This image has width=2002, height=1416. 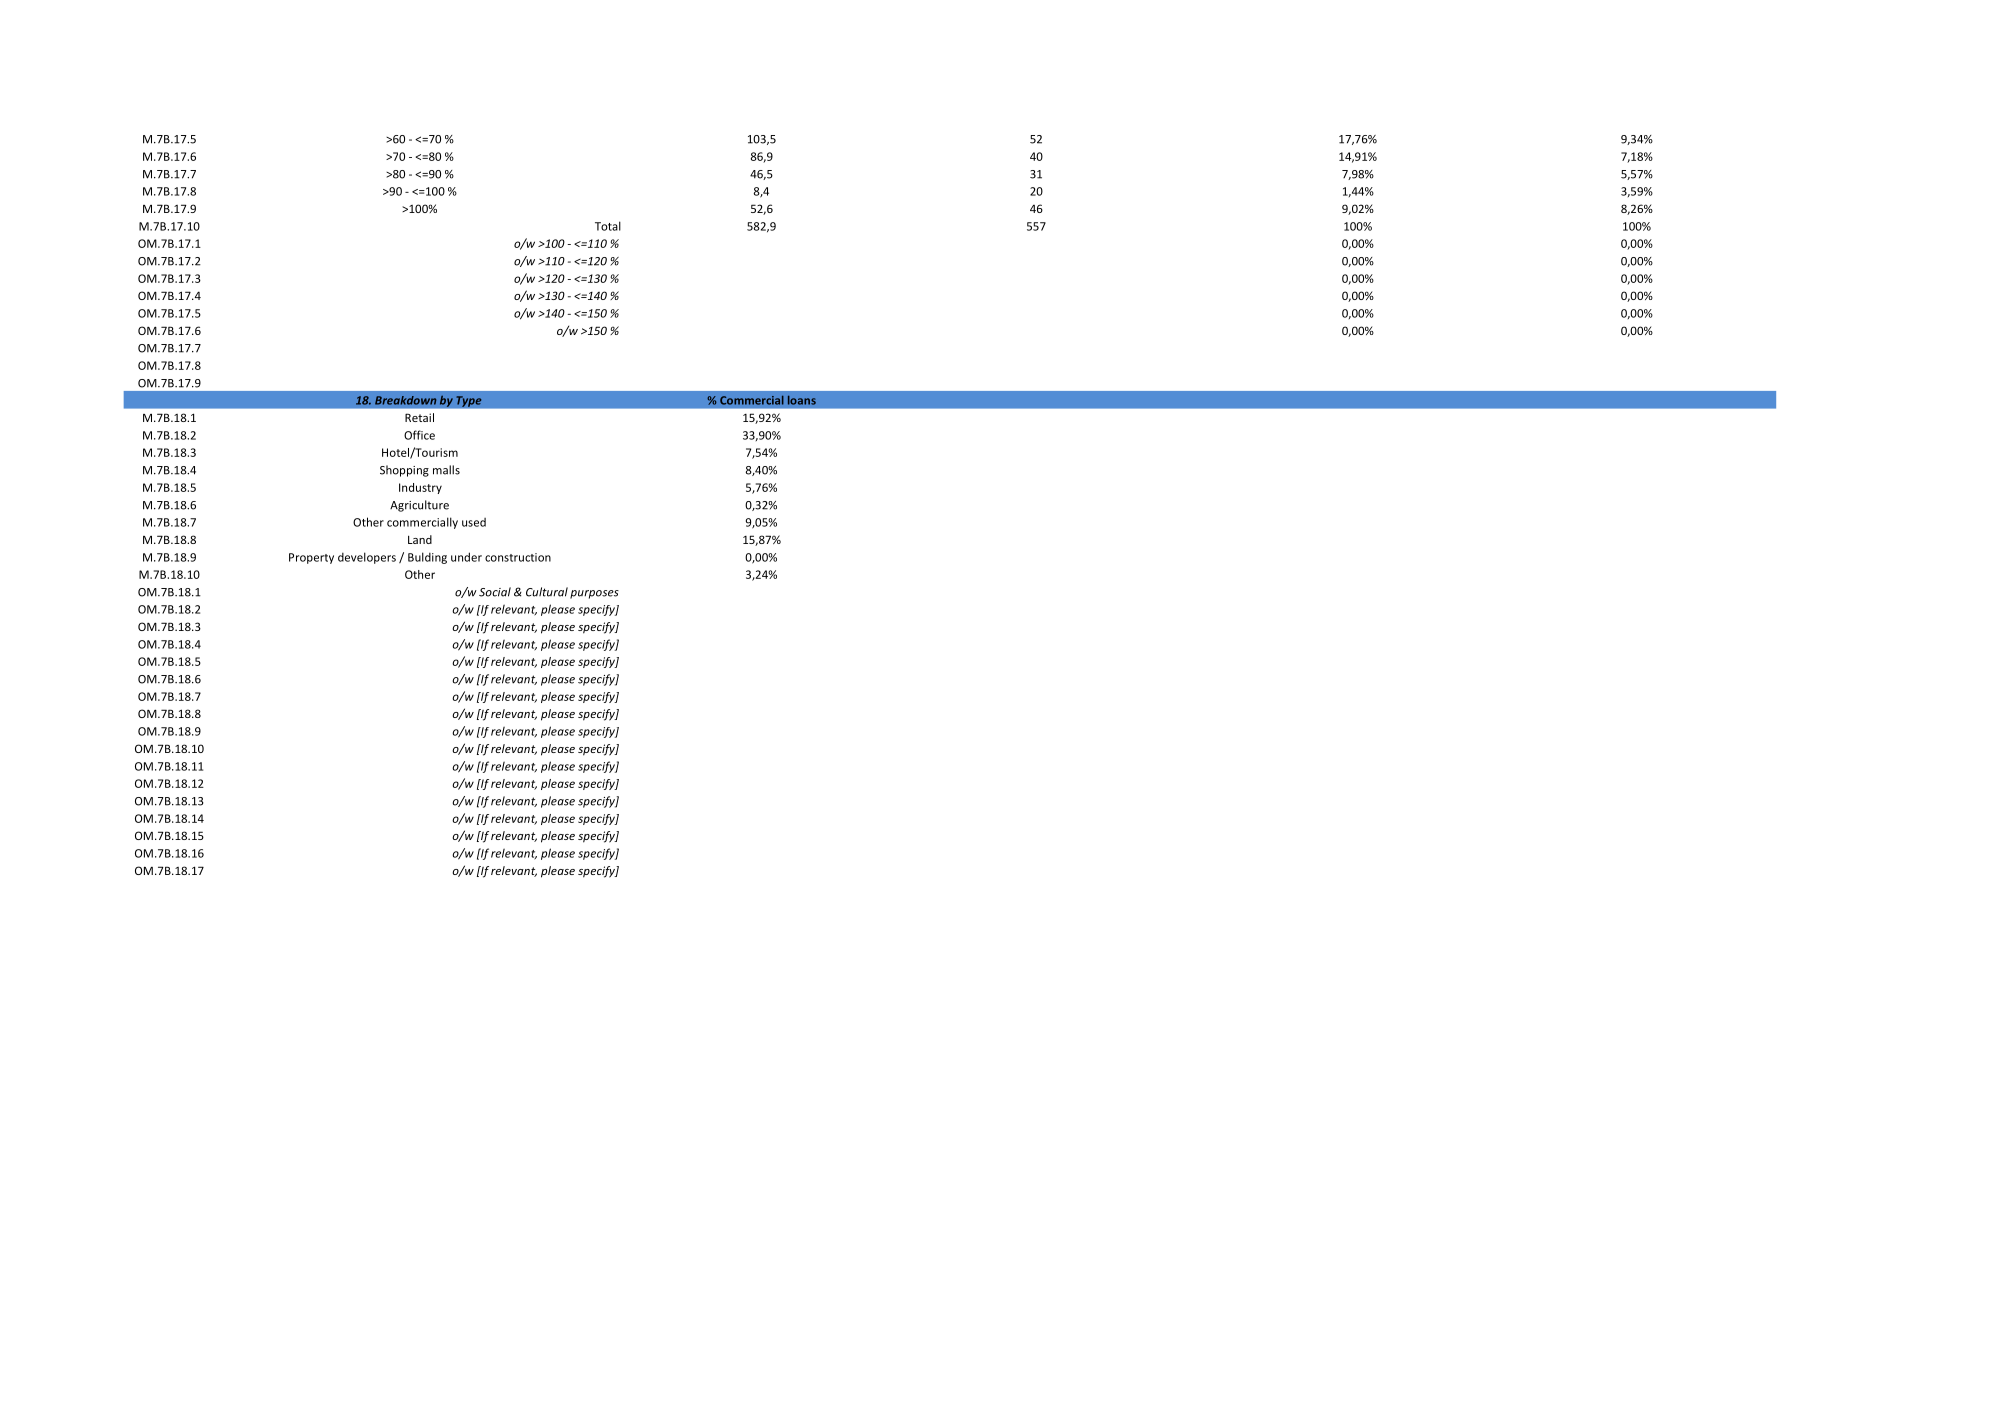 I want to click on Breakdown, so click(x=405, y=400).
